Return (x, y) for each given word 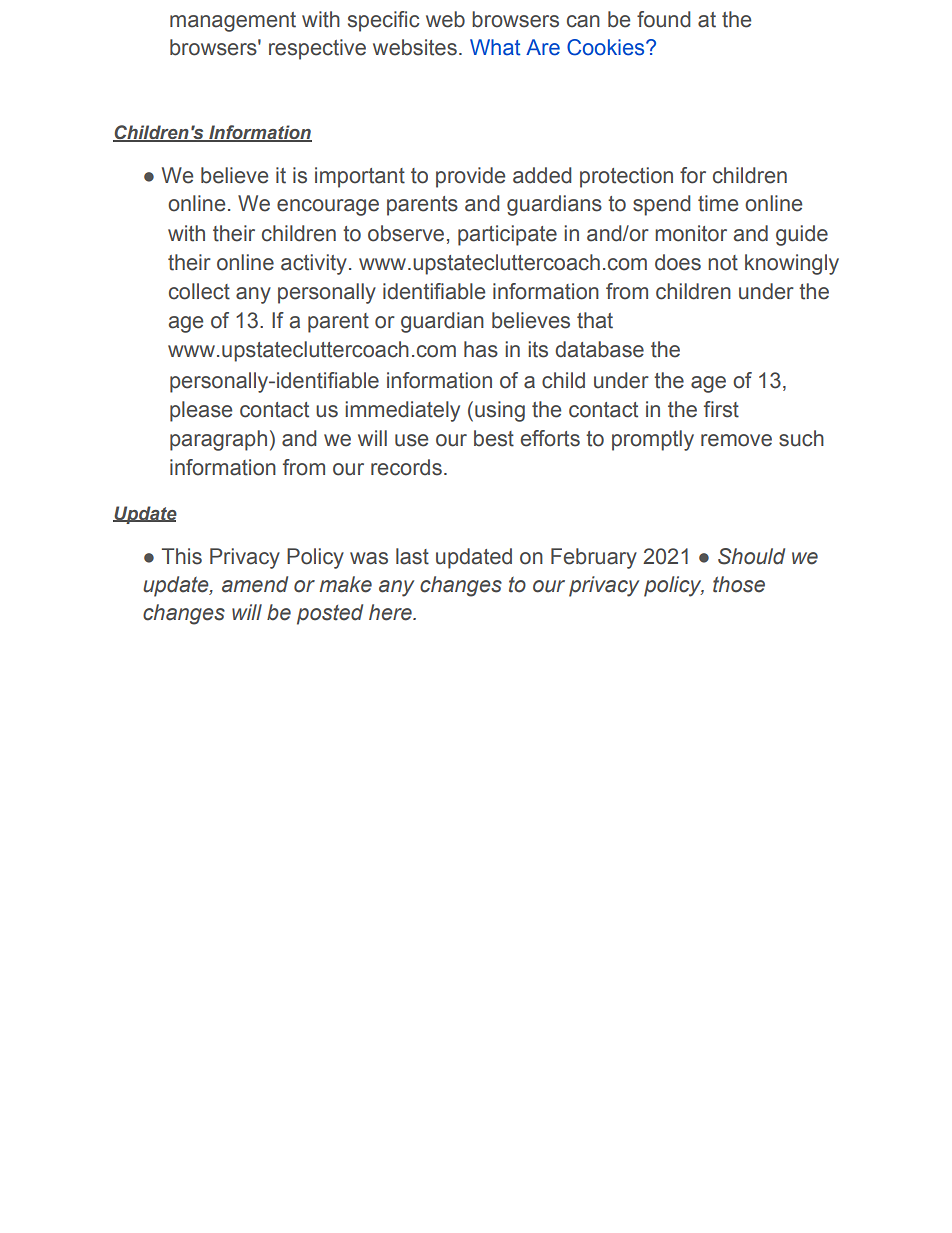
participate (507, 235)
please (201, 411)
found (663, 19)
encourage (328, 207)
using (500, 411)
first (721, 409)
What (495, 47)
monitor (691, 233)
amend (255, 584)
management (233, 22)
